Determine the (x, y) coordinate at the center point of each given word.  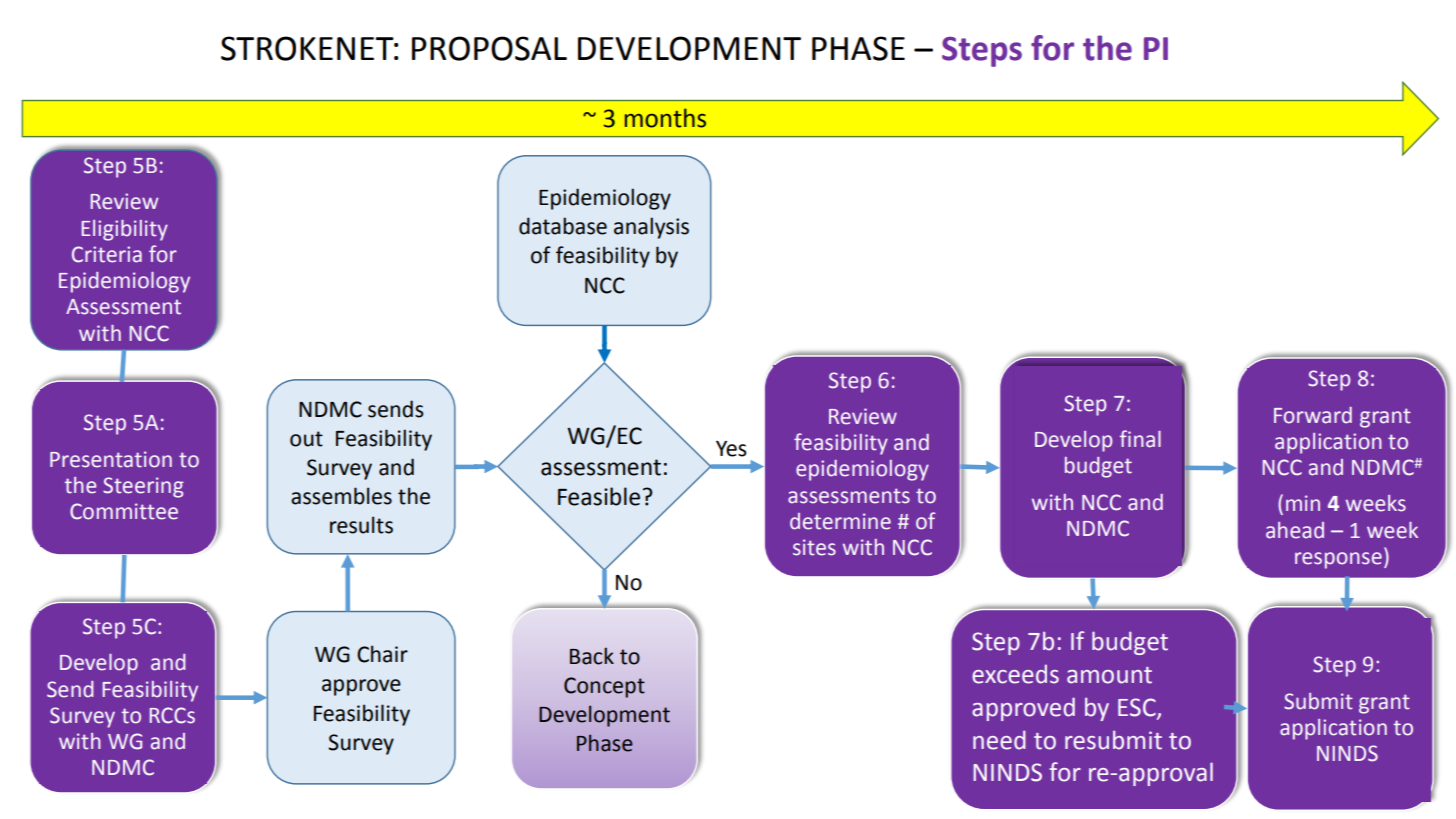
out (306, 439)
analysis (651, 228)
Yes (731, 449)
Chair (382, 654)
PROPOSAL (489, 48)
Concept (604, 687)
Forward (1313, 415)
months (665, 118)
